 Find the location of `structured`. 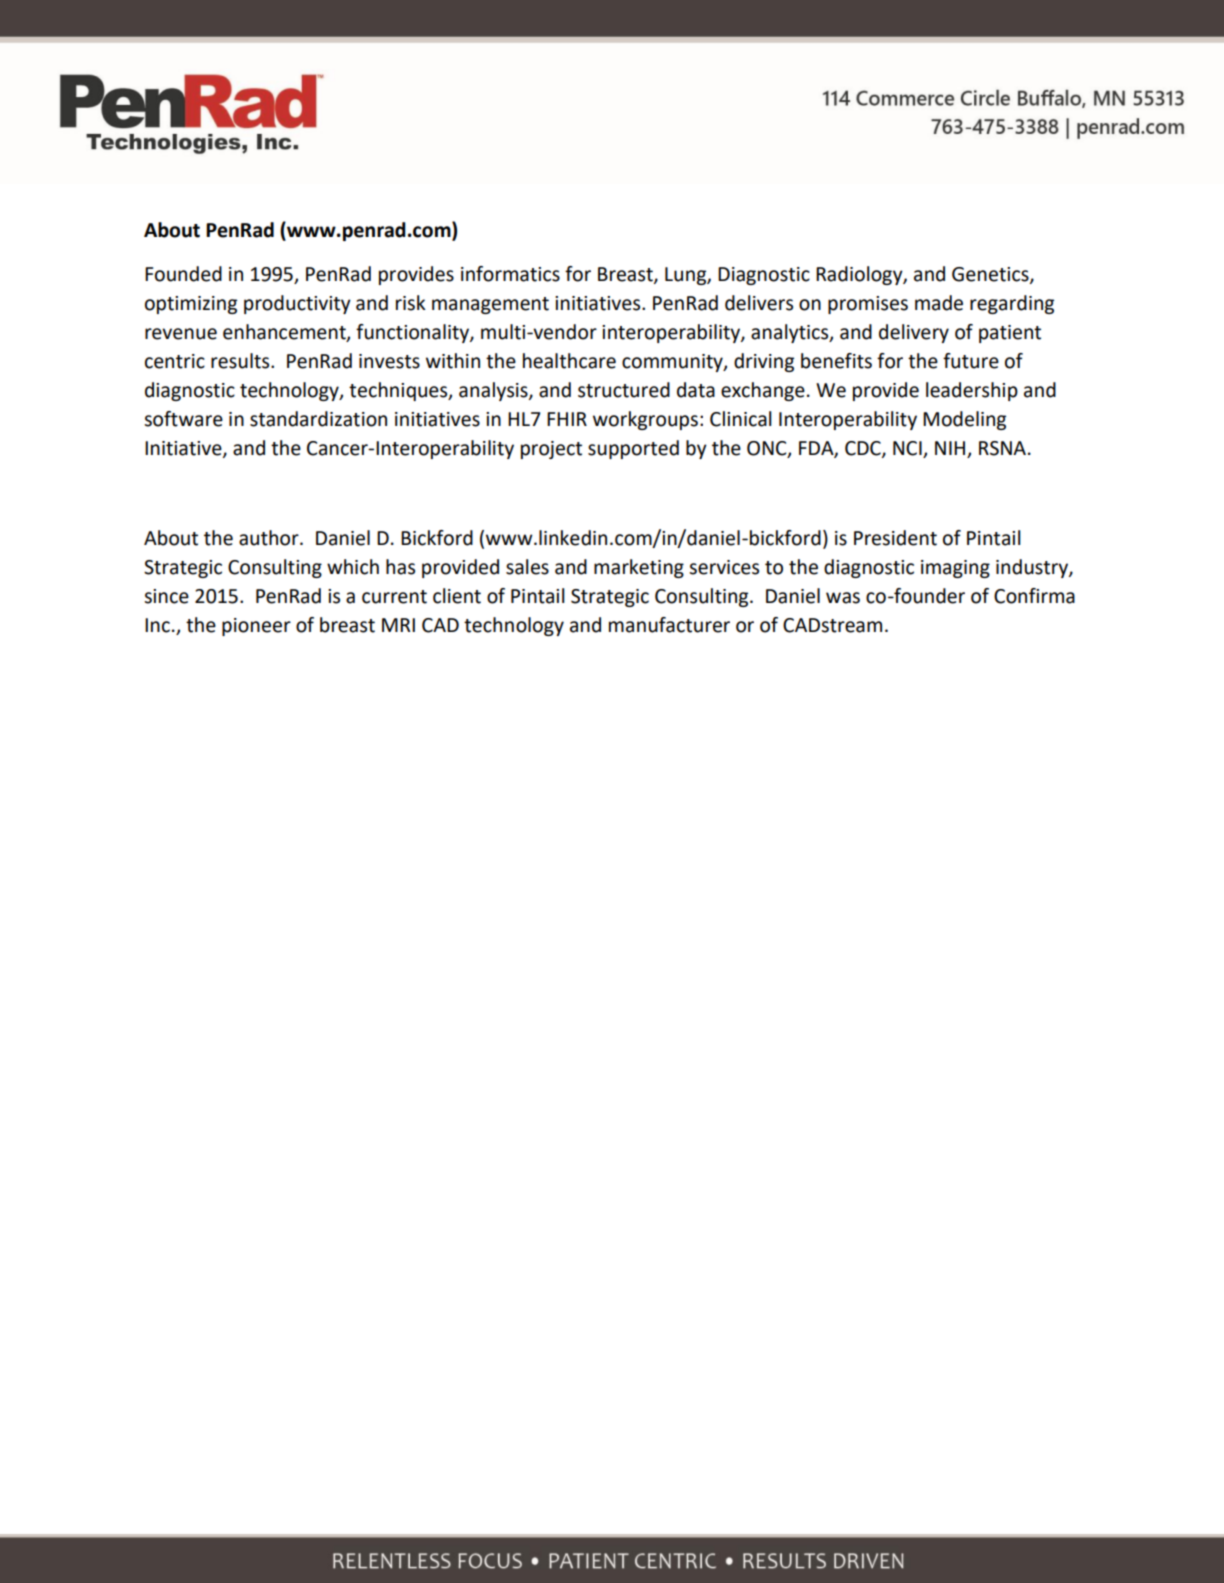

structured is located at coordinates (624, 390).
